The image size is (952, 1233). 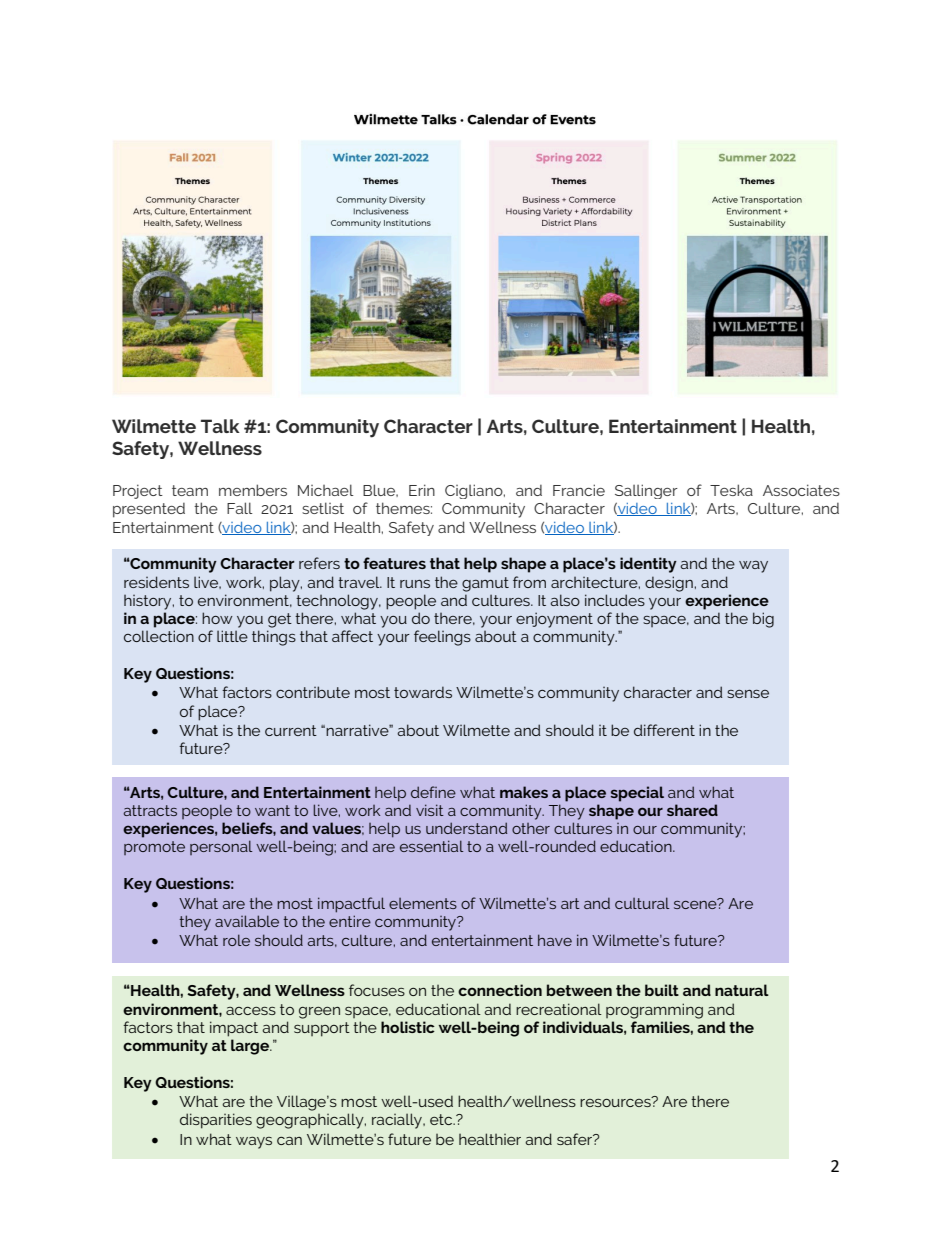 I want to click on resources, so click(x=616, y=1102).
